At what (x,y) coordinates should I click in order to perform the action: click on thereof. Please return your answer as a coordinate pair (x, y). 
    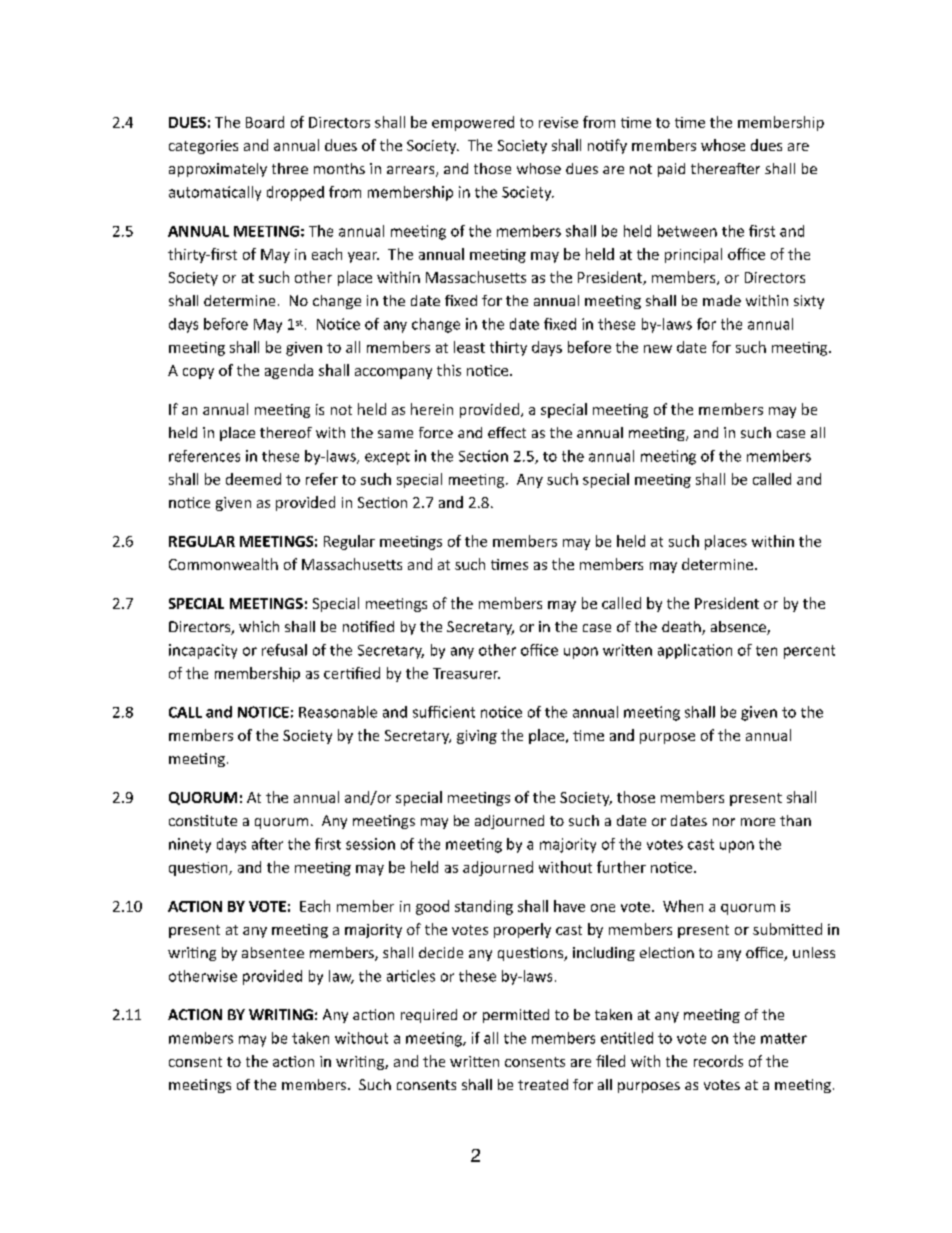
    Looking at the image, I should click on (286, 432).
